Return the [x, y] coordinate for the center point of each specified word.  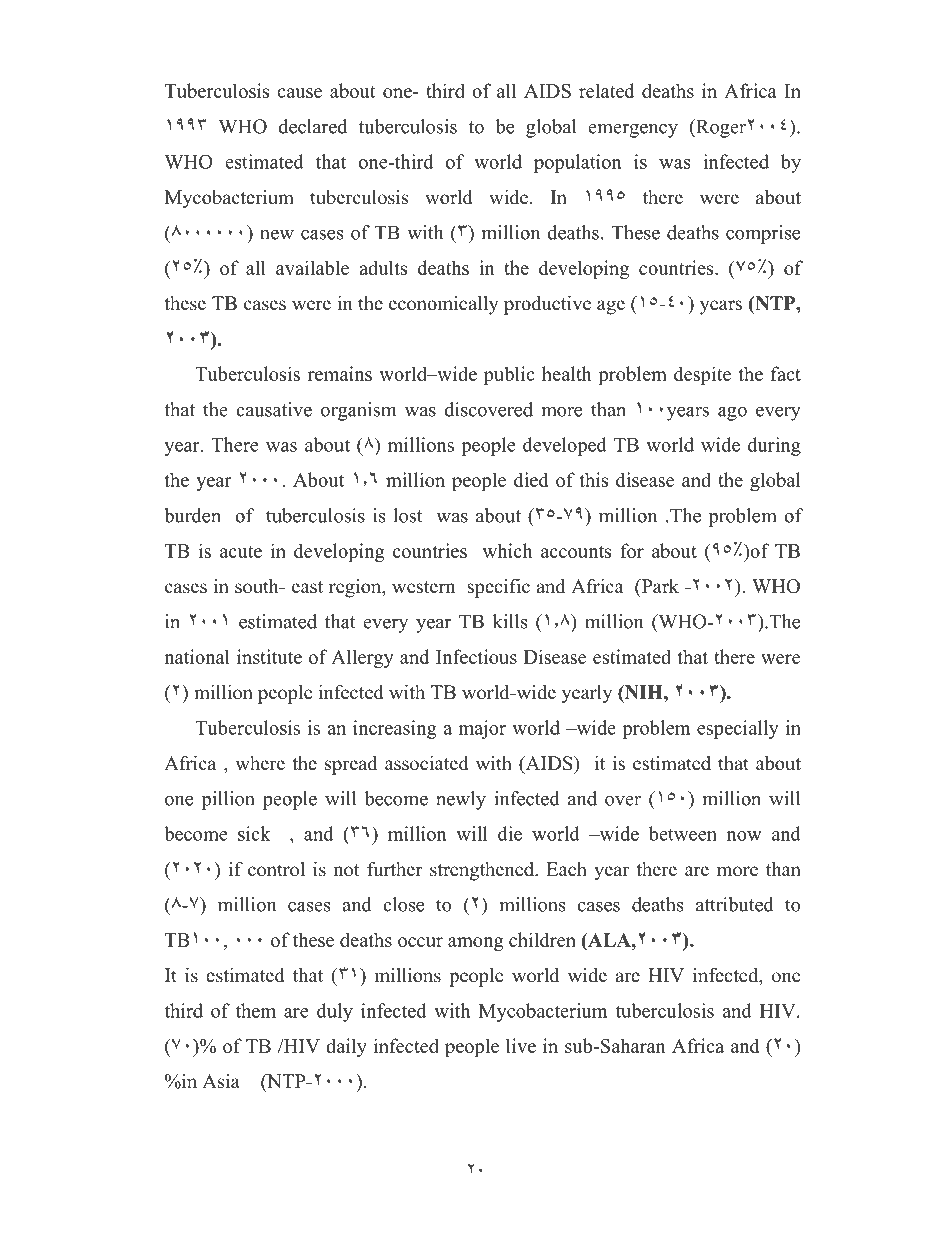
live [521, 1045]
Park [659, 587]
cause [299, 93]
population [578, 163]
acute [241, 552]
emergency [633, 131]
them [255, 1010]
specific [499, 588]
